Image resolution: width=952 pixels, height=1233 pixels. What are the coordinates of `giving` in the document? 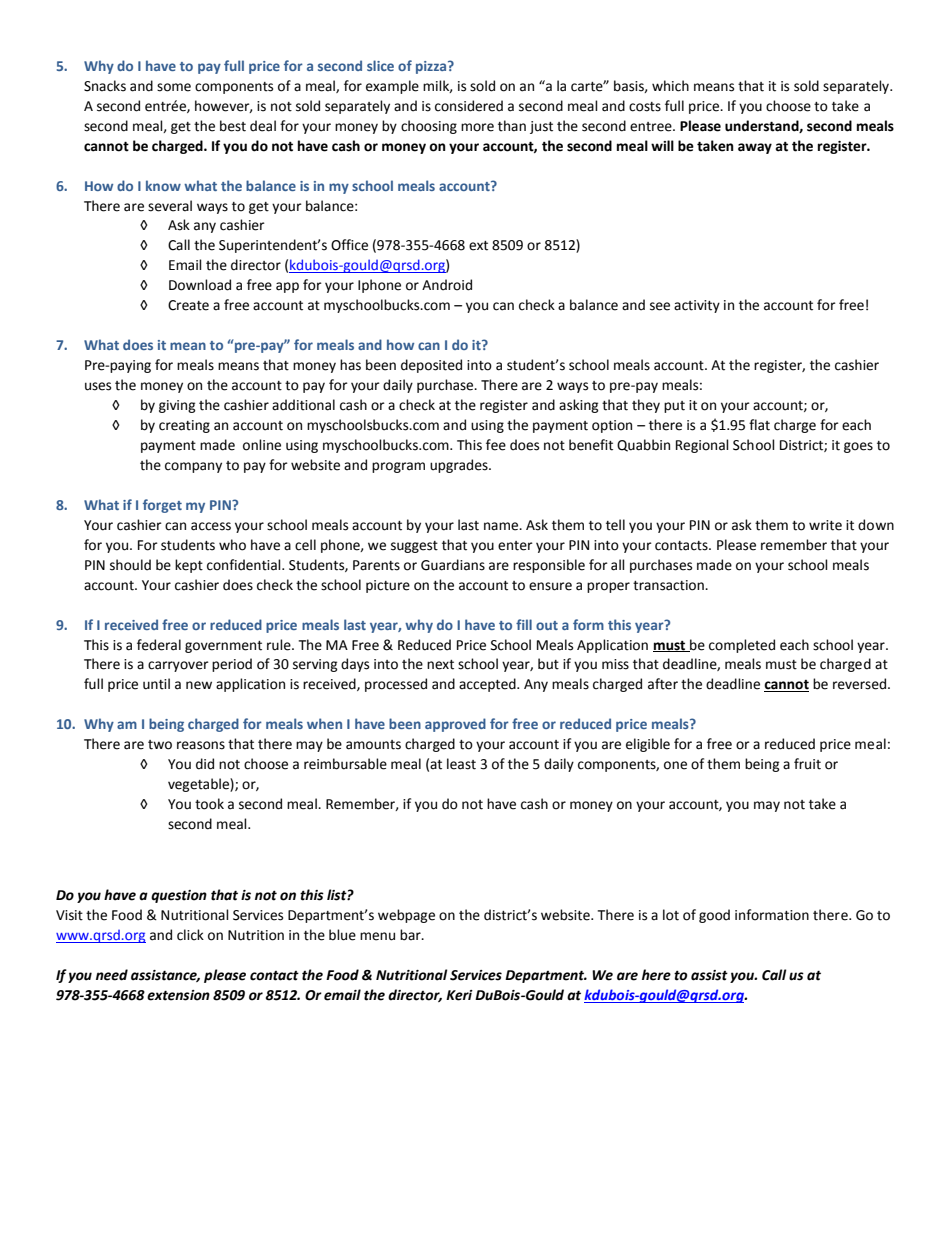 It's located at (177, 406).
